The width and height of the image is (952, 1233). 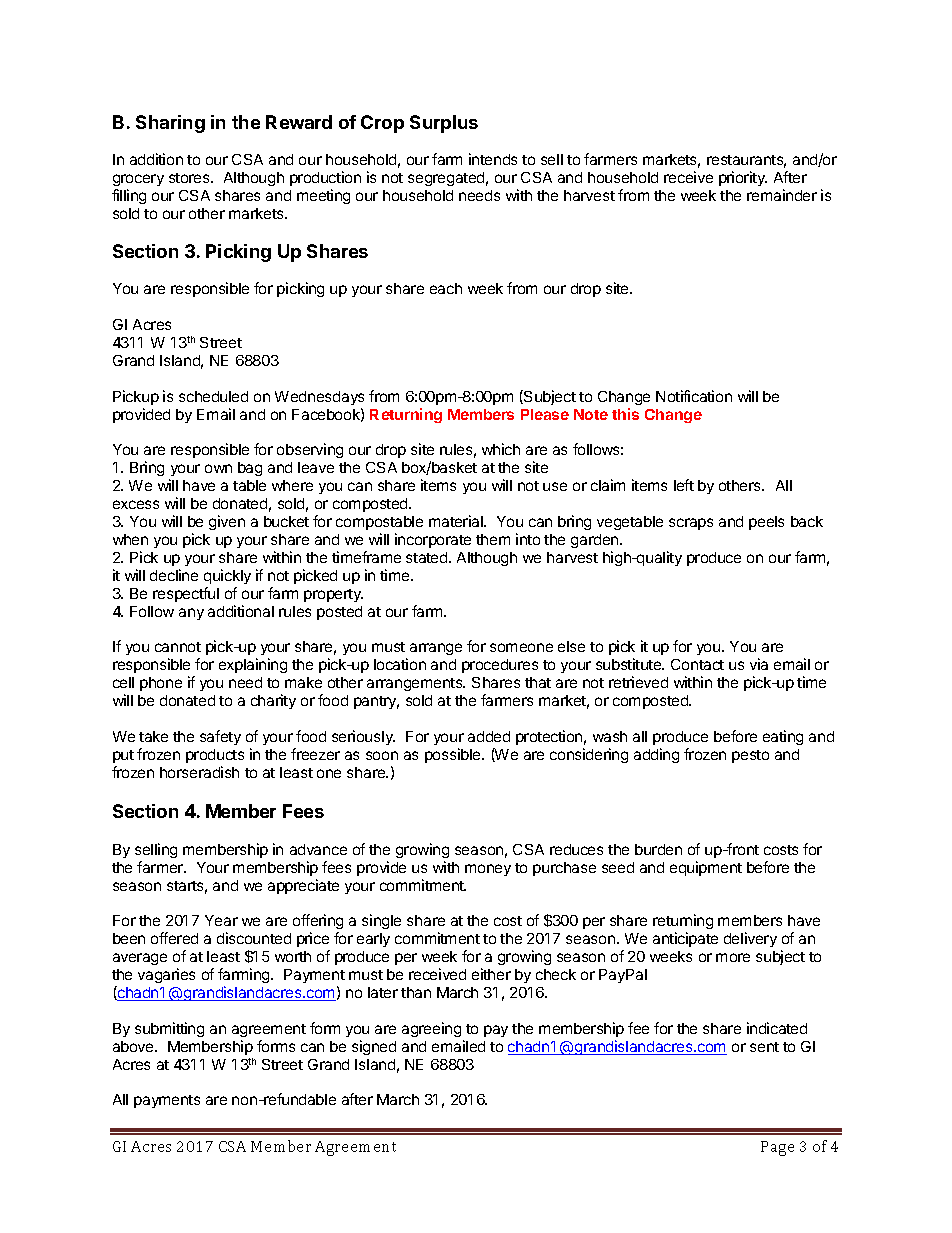 What do you see at coordinates (227, 522) in the image?
I see `given` at bounding box center [227, 522].
